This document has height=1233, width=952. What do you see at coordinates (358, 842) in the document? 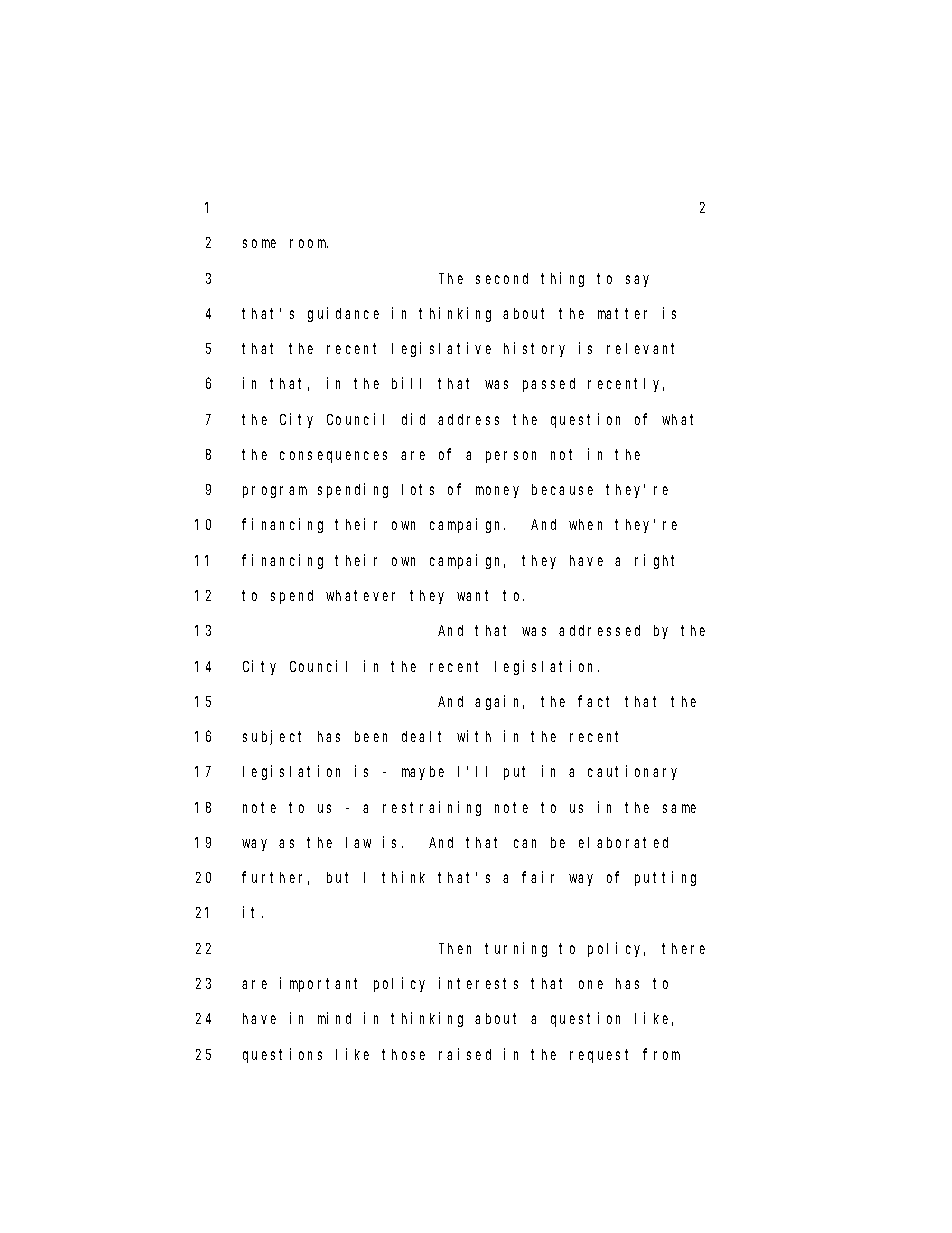
I see `law` at bounding box center [358, 842].
